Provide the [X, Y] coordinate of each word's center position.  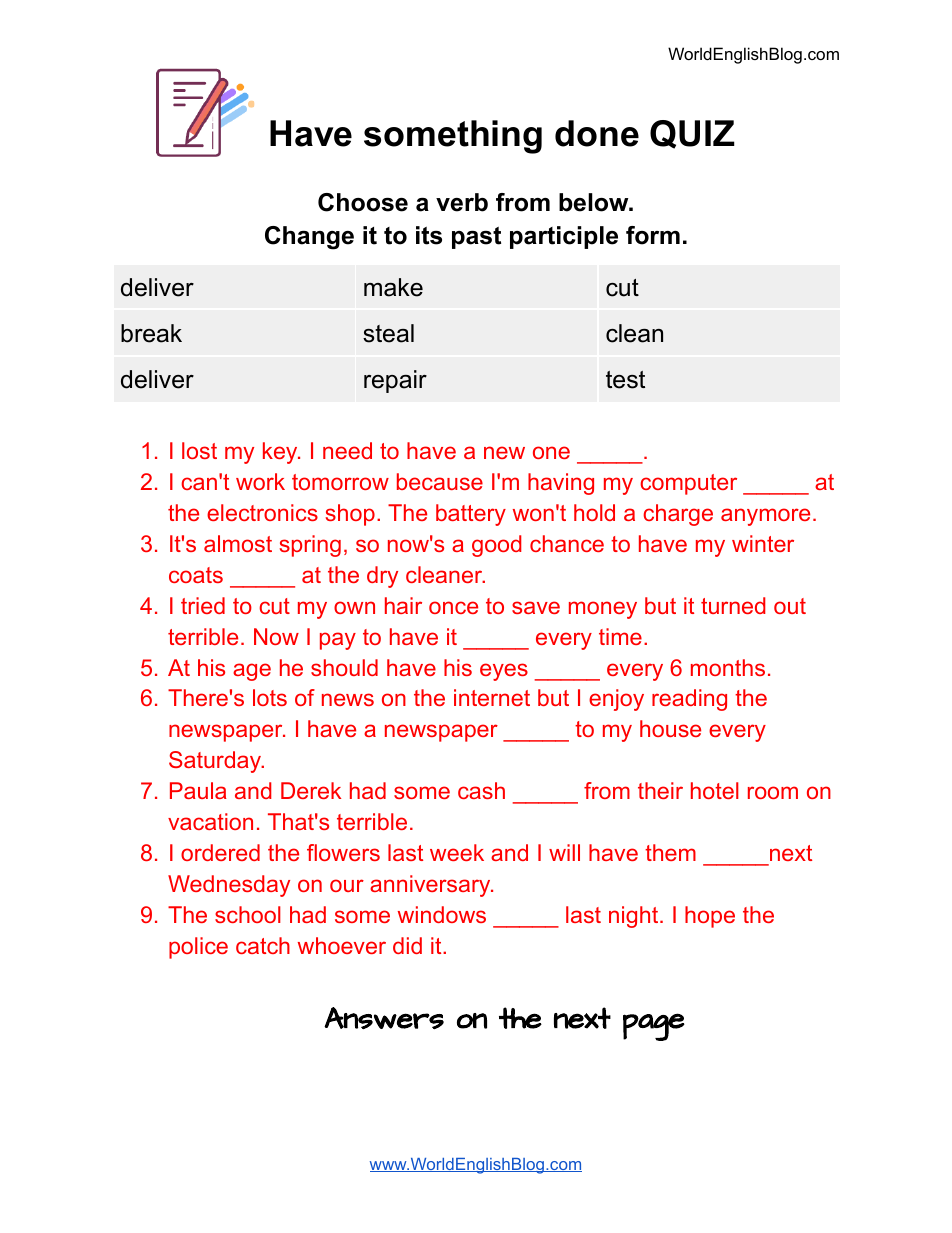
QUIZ [692, 134]
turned [733, 605]
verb [462, 202]
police [198, 948]
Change [309, 238]
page [654, 1027]
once [453, 607]
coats [196, 575]
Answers [384, 1018]
